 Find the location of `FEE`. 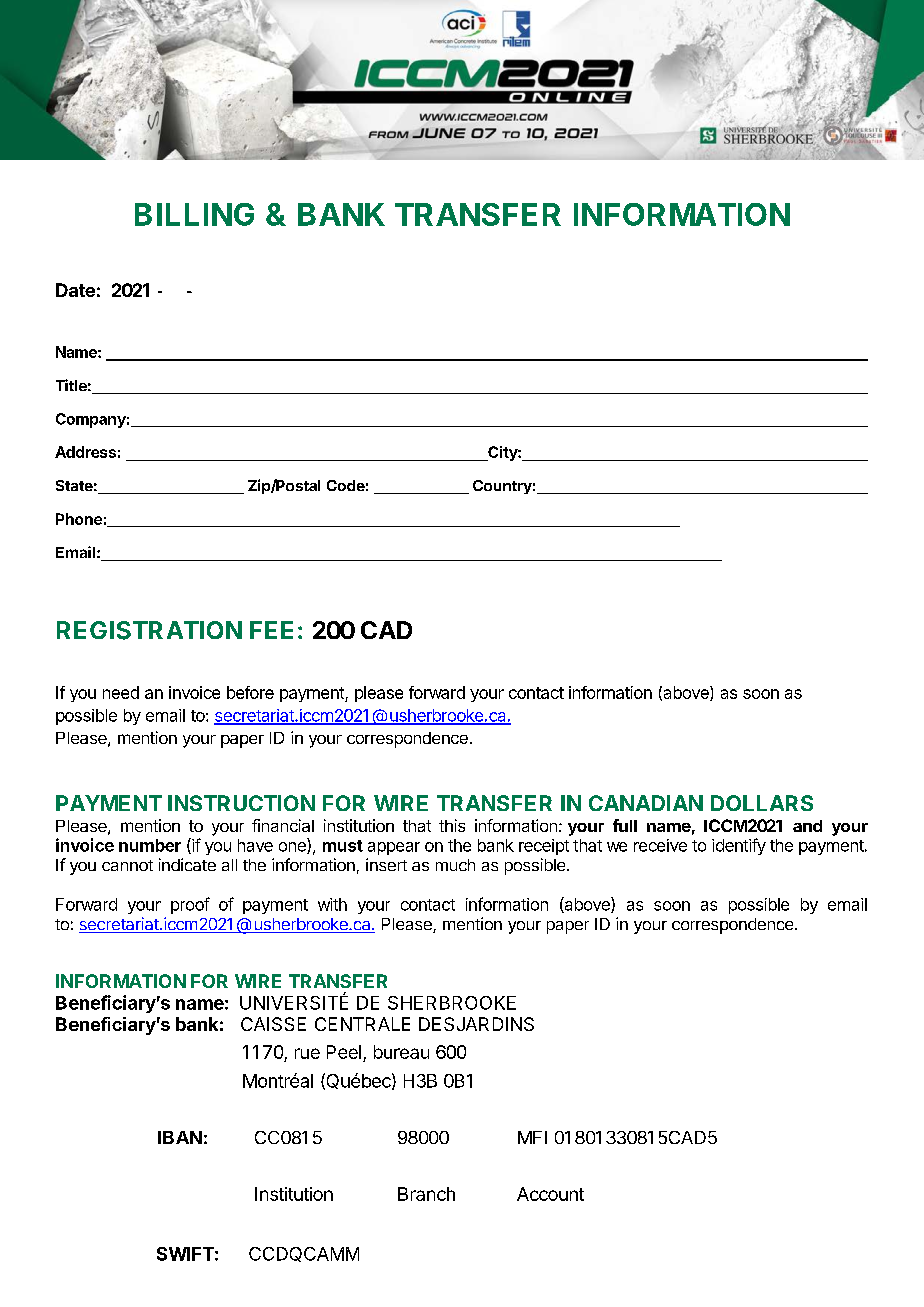

FEE is located at coordinates (271, 630).
